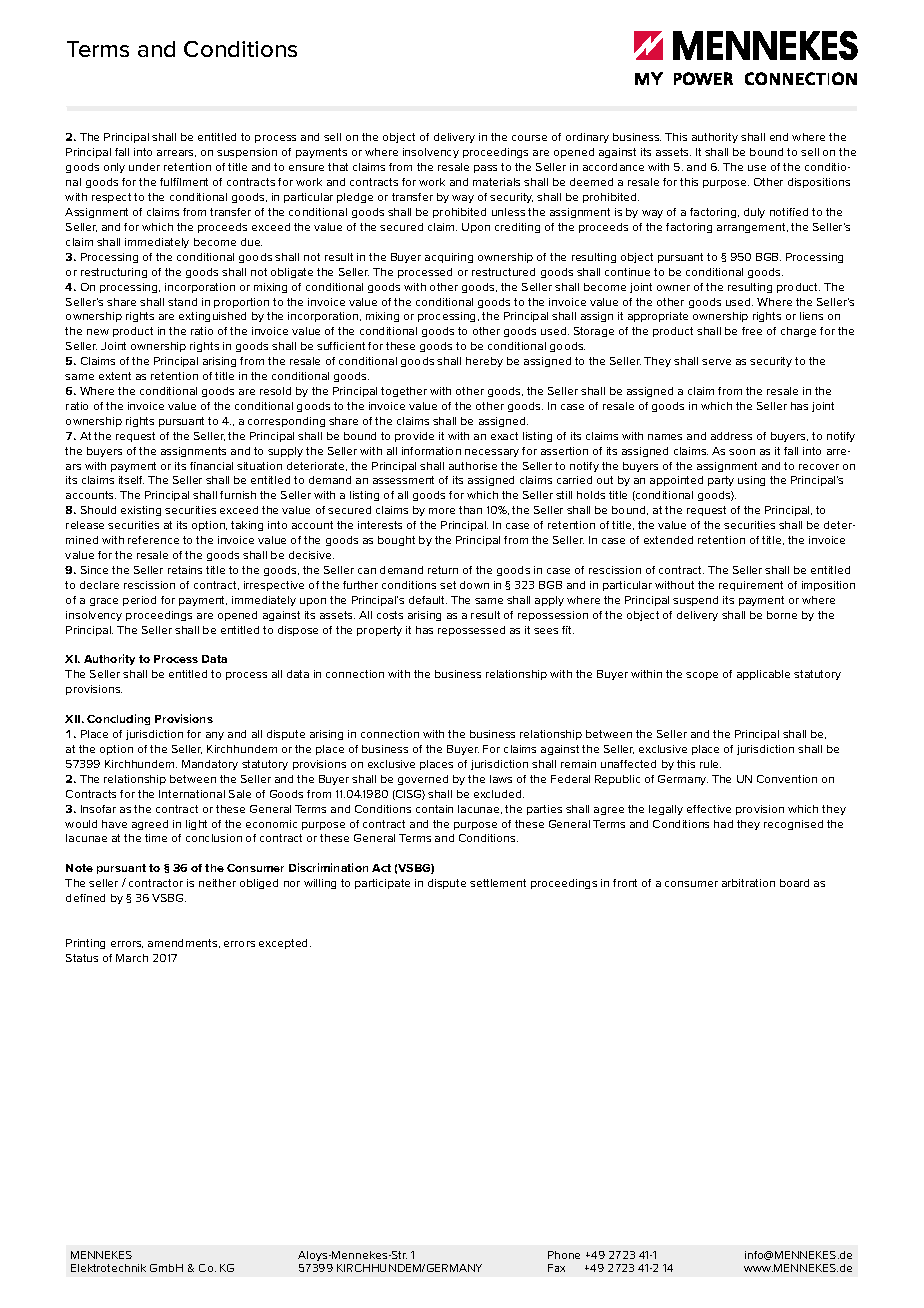 The width and height of the image is (924, 1308). I want to click on pass, so click(485, 169).
